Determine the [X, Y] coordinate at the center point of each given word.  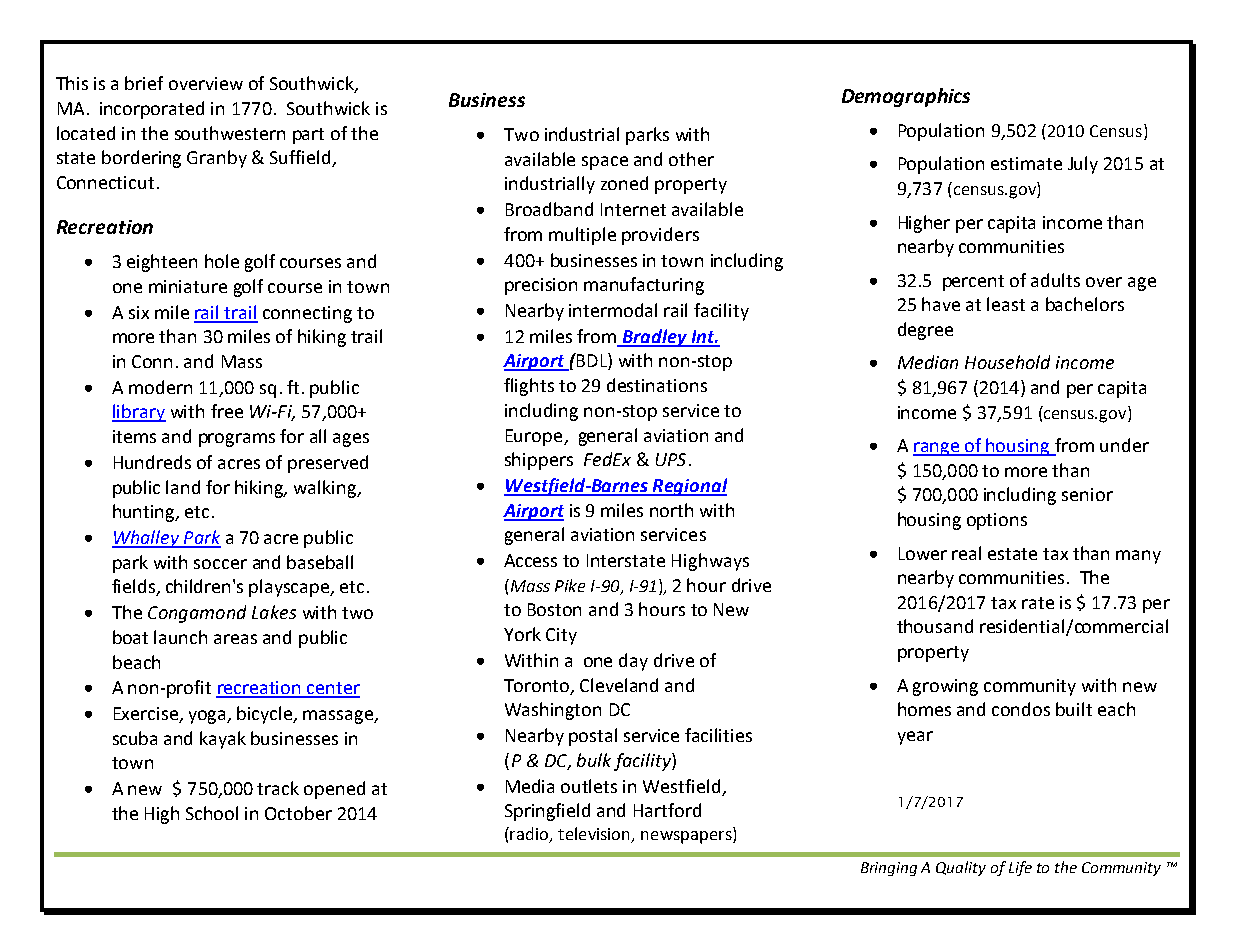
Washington [553, 711]
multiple [582, 236]
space [605, 163]
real [966, 553]
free [227, 411]
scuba [135, 738]
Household [1007, 362]
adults [1055, 280]
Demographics [906, 97]
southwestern [230, 133]
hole [222, 261]
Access [530, 560]
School [212, 813]
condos [1021, 709]
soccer [220, 564]
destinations [657, 385]
